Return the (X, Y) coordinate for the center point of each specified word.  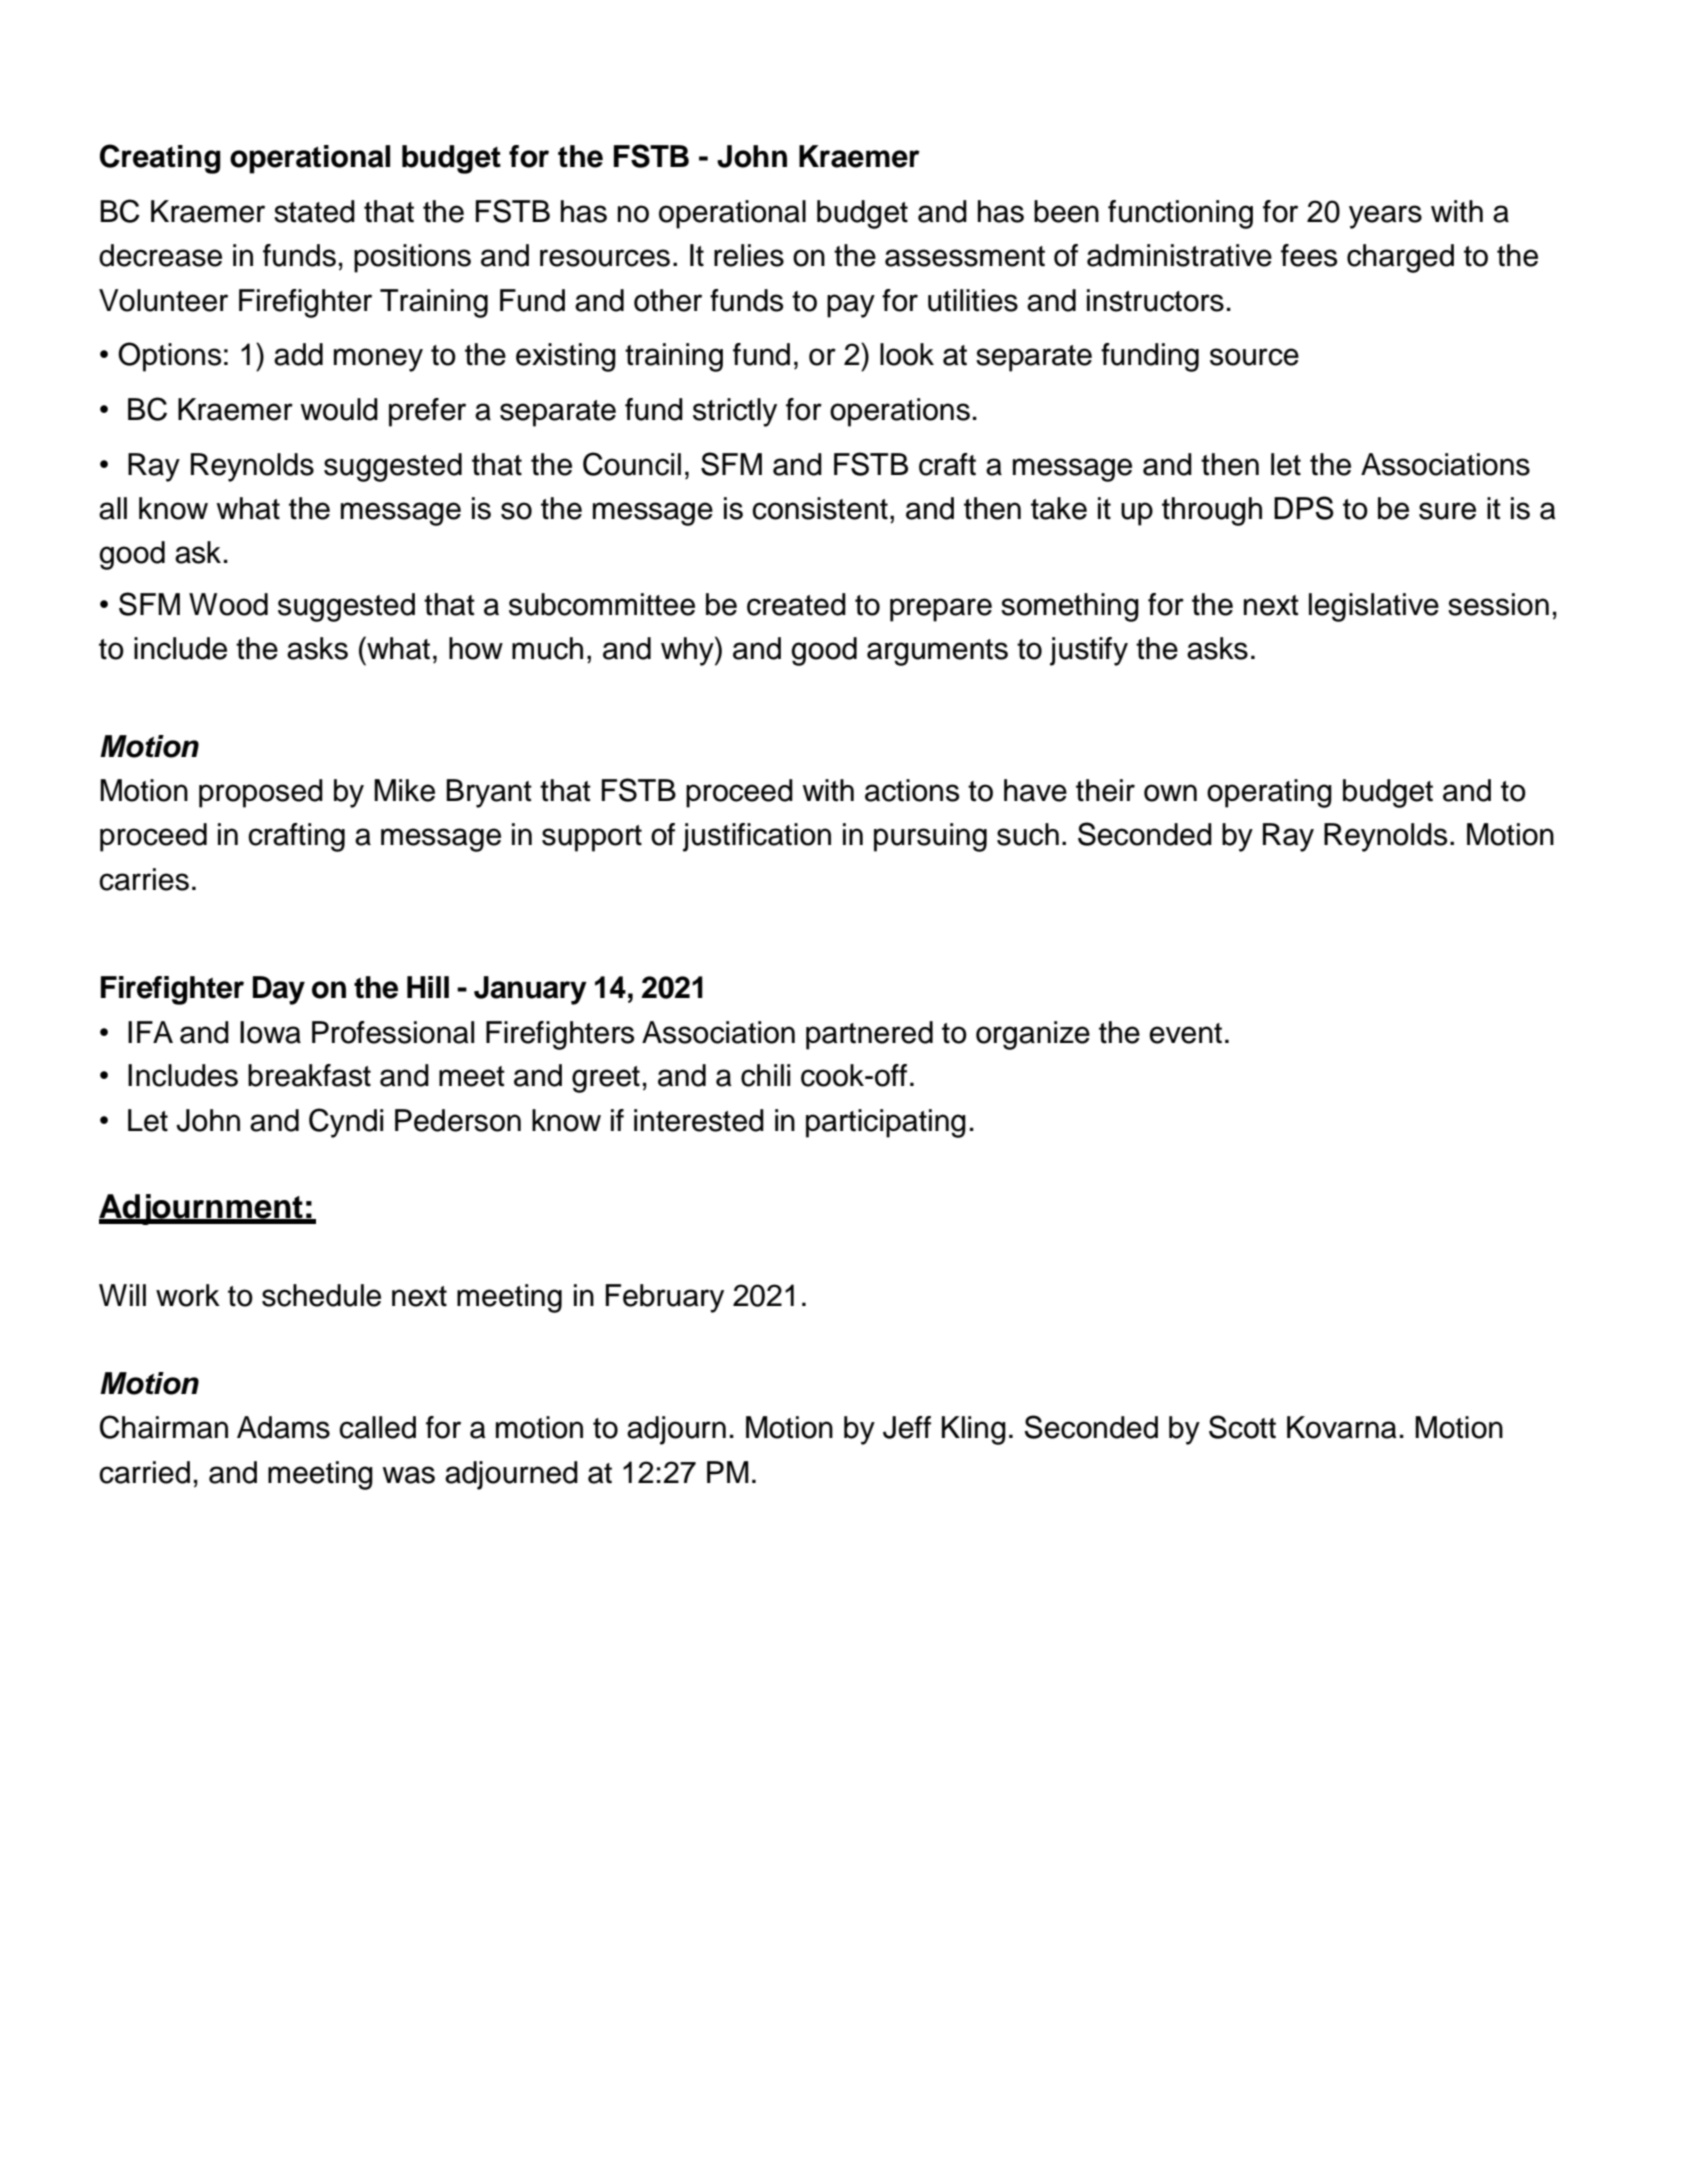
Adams (283, 1427)
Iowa (270, 1032)
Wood (228, 604)
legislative (1374, 607)
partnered (869, 1035)
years (1385, 217)
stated (314, 211)
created (796, 604)
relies (749, 255)
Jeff (907, 1427)
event (1185, 1033)
